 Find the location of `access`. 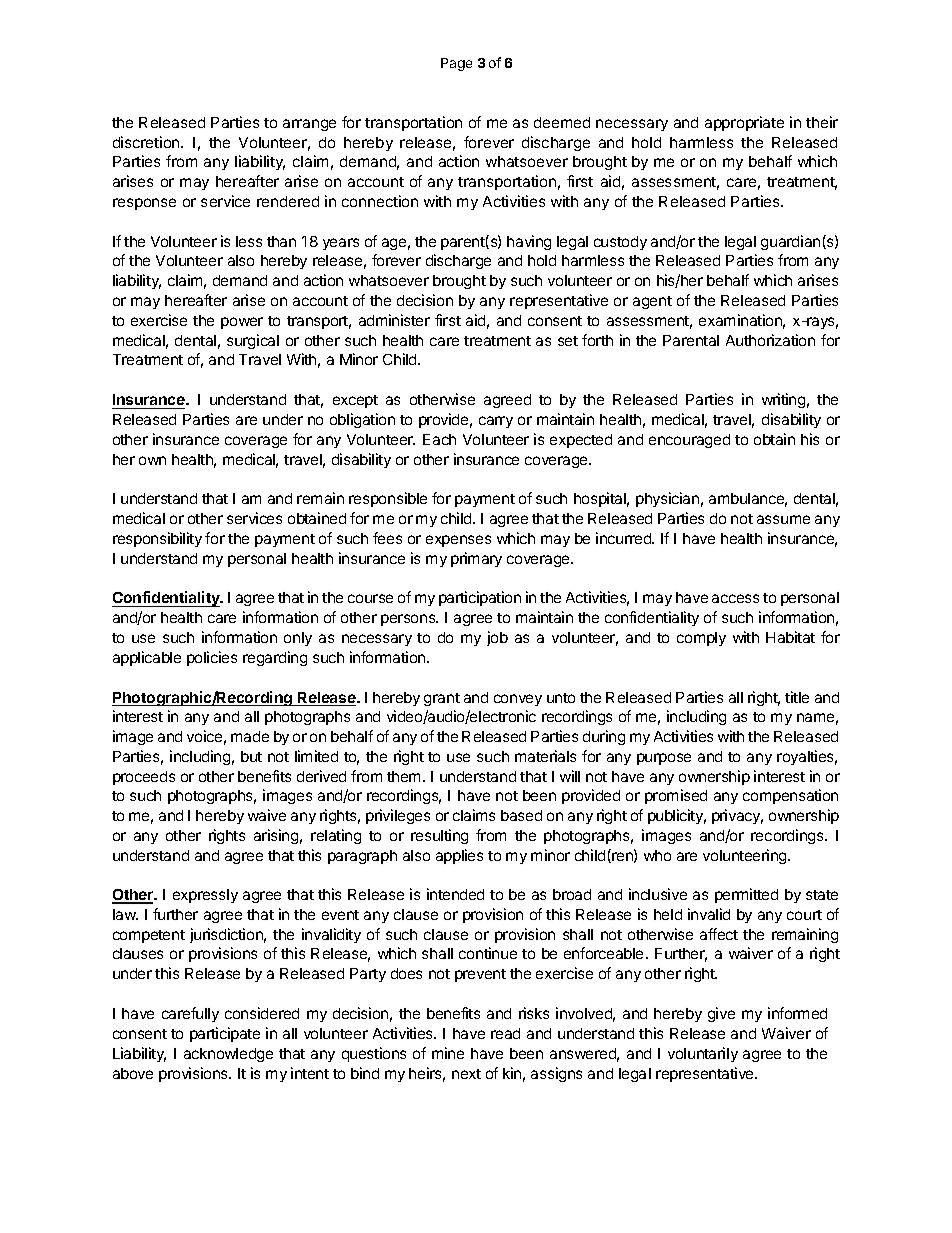

access is located at coordinates (735, 598).
